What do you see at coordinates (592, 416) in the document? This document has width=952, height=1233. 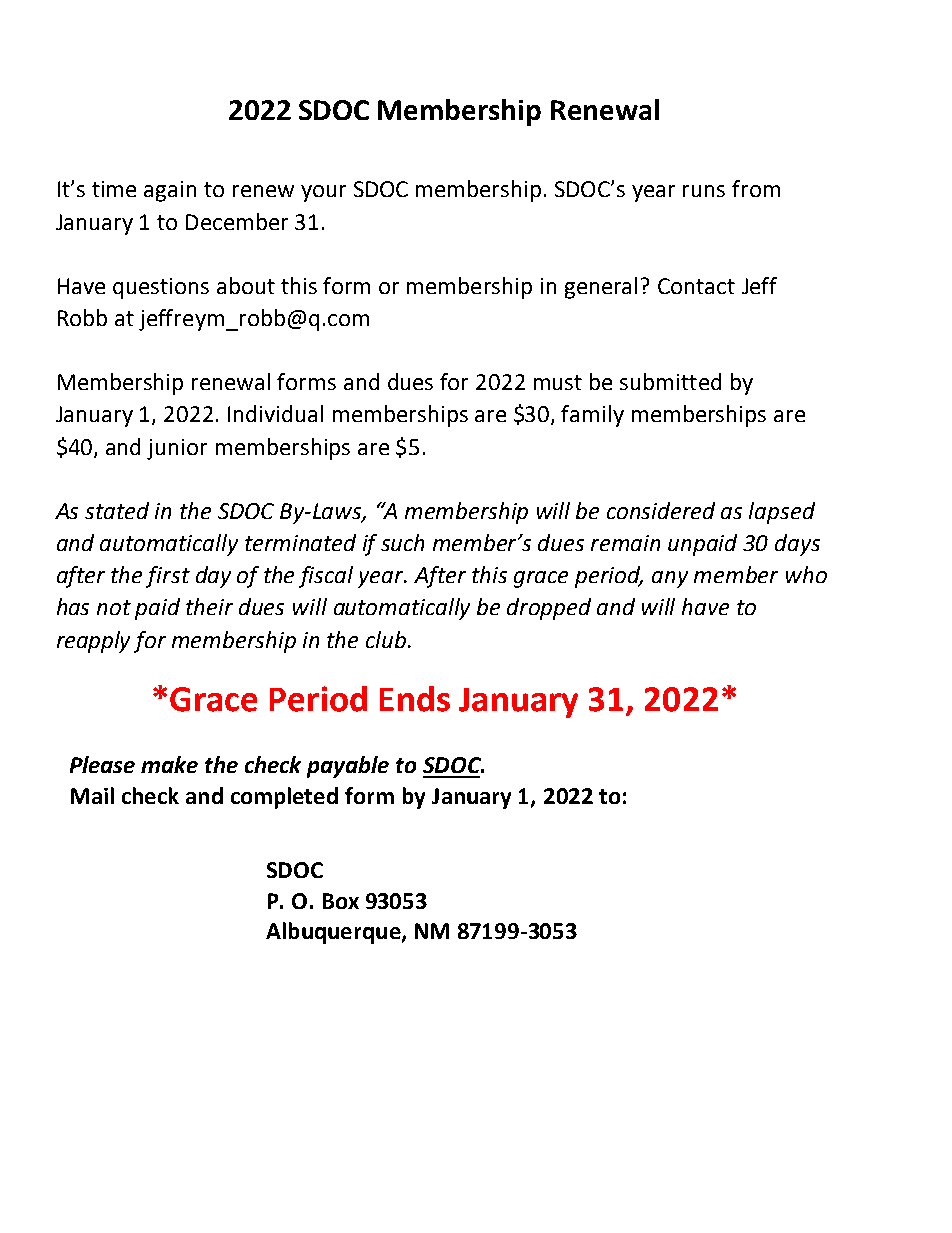 I see `family` at bounding box center [592, 416].
